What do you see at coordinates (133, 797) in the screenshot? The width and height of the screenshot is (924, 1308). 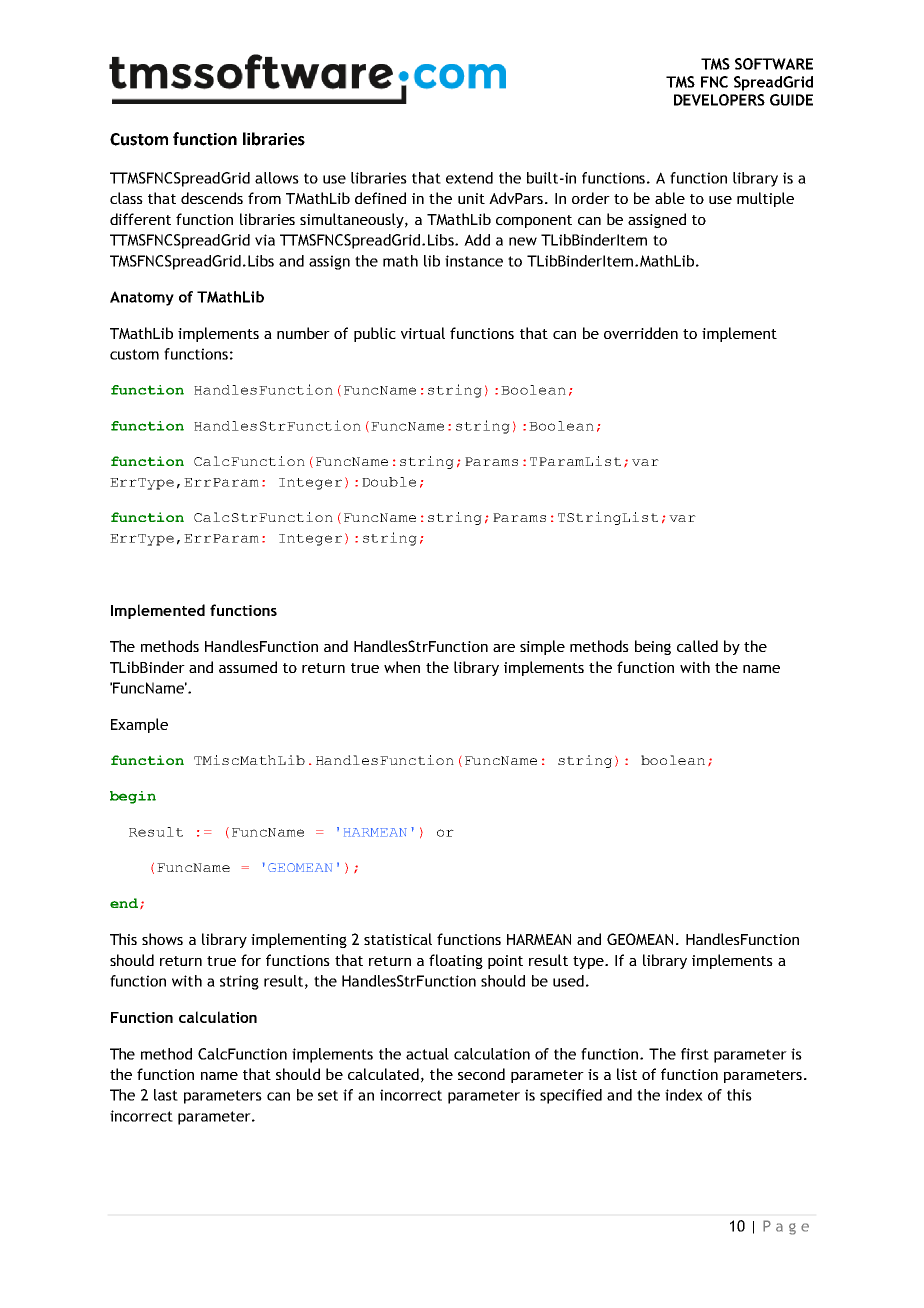 I see `begin` at bounding box center [133, 797].
